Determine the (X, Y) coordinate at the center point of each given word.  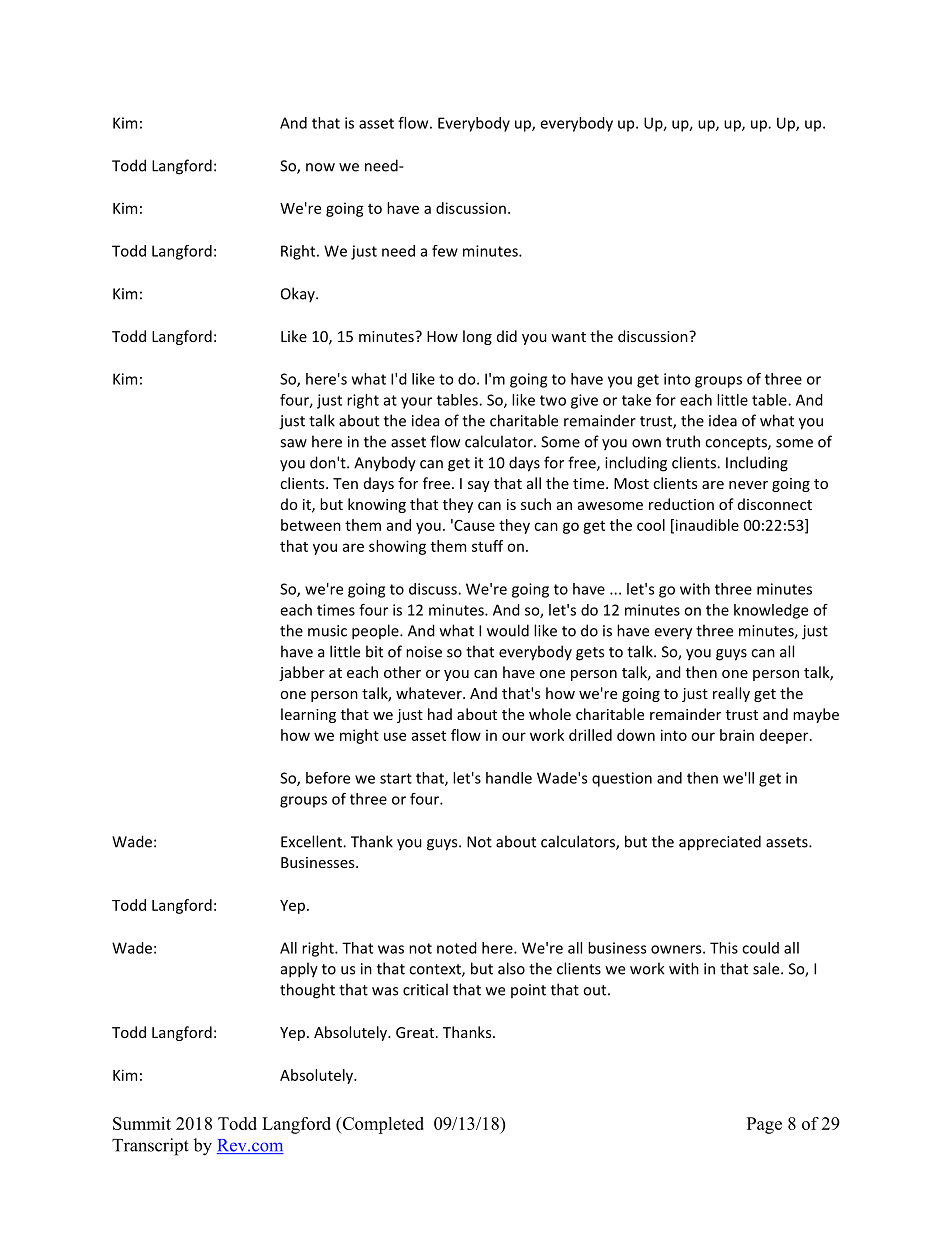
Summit (142, 1123)
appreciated (720, 843)
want (568, 337)
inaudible (706, 526)
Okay (299, 295)
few (445, 251)
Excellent (312, 841)
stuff (487, 546)
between (311, 525)
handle (509, 778)
